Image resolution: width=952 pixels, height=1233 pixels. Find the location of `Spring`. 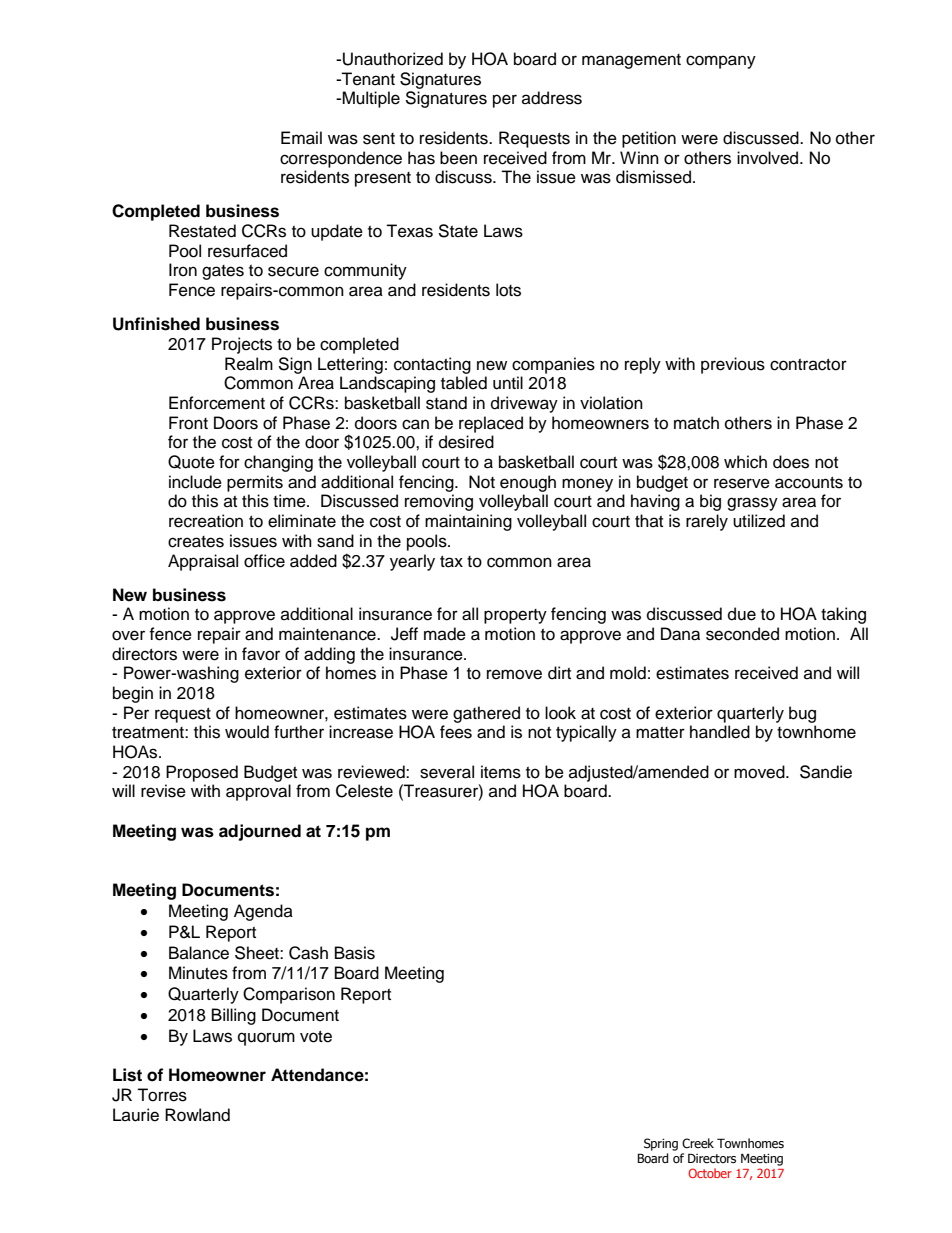

Spring is located at coordinates (661, 1144).
